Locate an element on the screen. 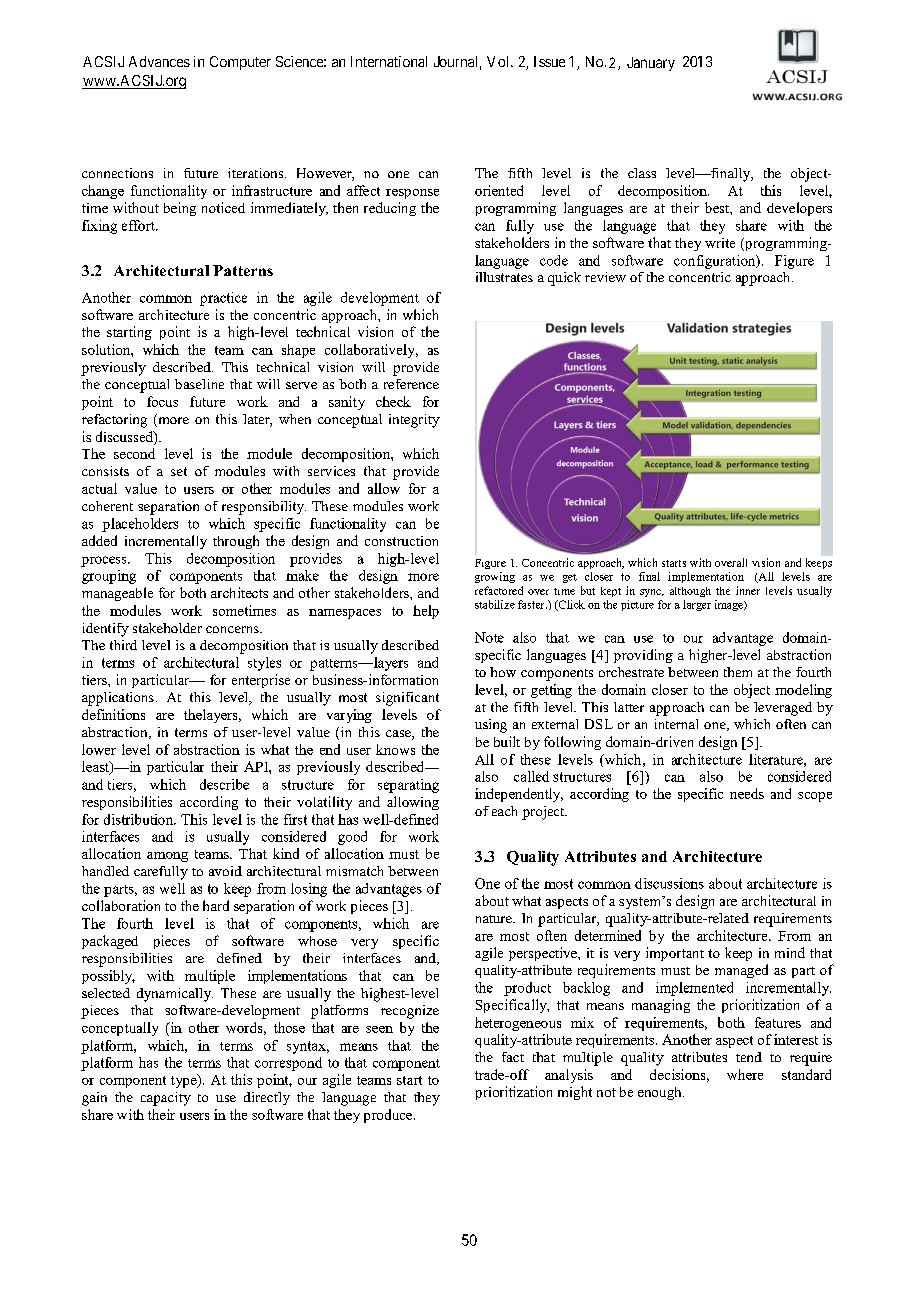 This screenshot has width=924, height=1308. January is located at coordinates (651, 64).
